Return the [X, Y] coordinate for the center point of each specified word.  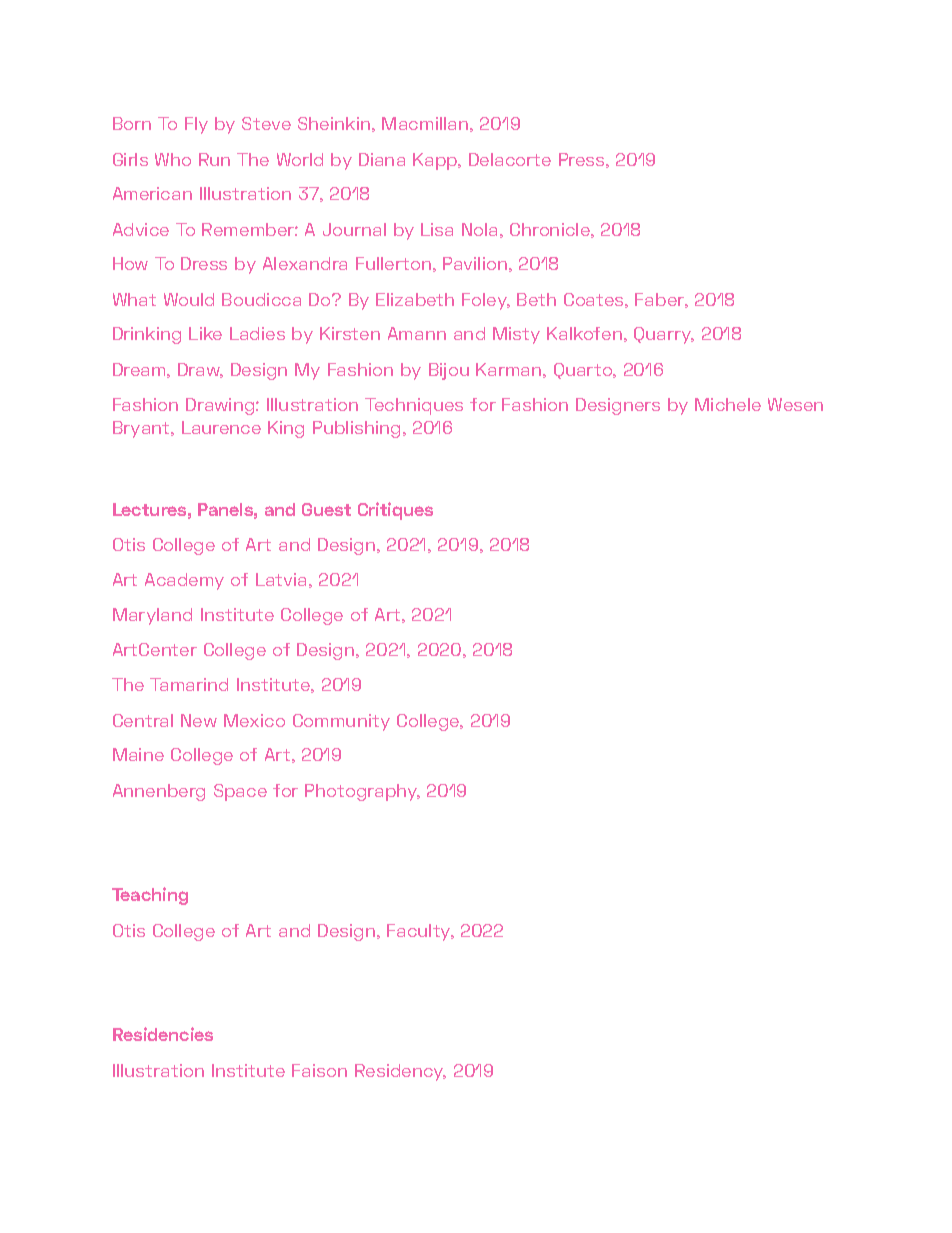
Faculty [420, 932]
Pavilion [475, 263]
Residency [400, 1072]
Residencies [163, 1034]
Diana [382, 159]
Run [214, 159]
